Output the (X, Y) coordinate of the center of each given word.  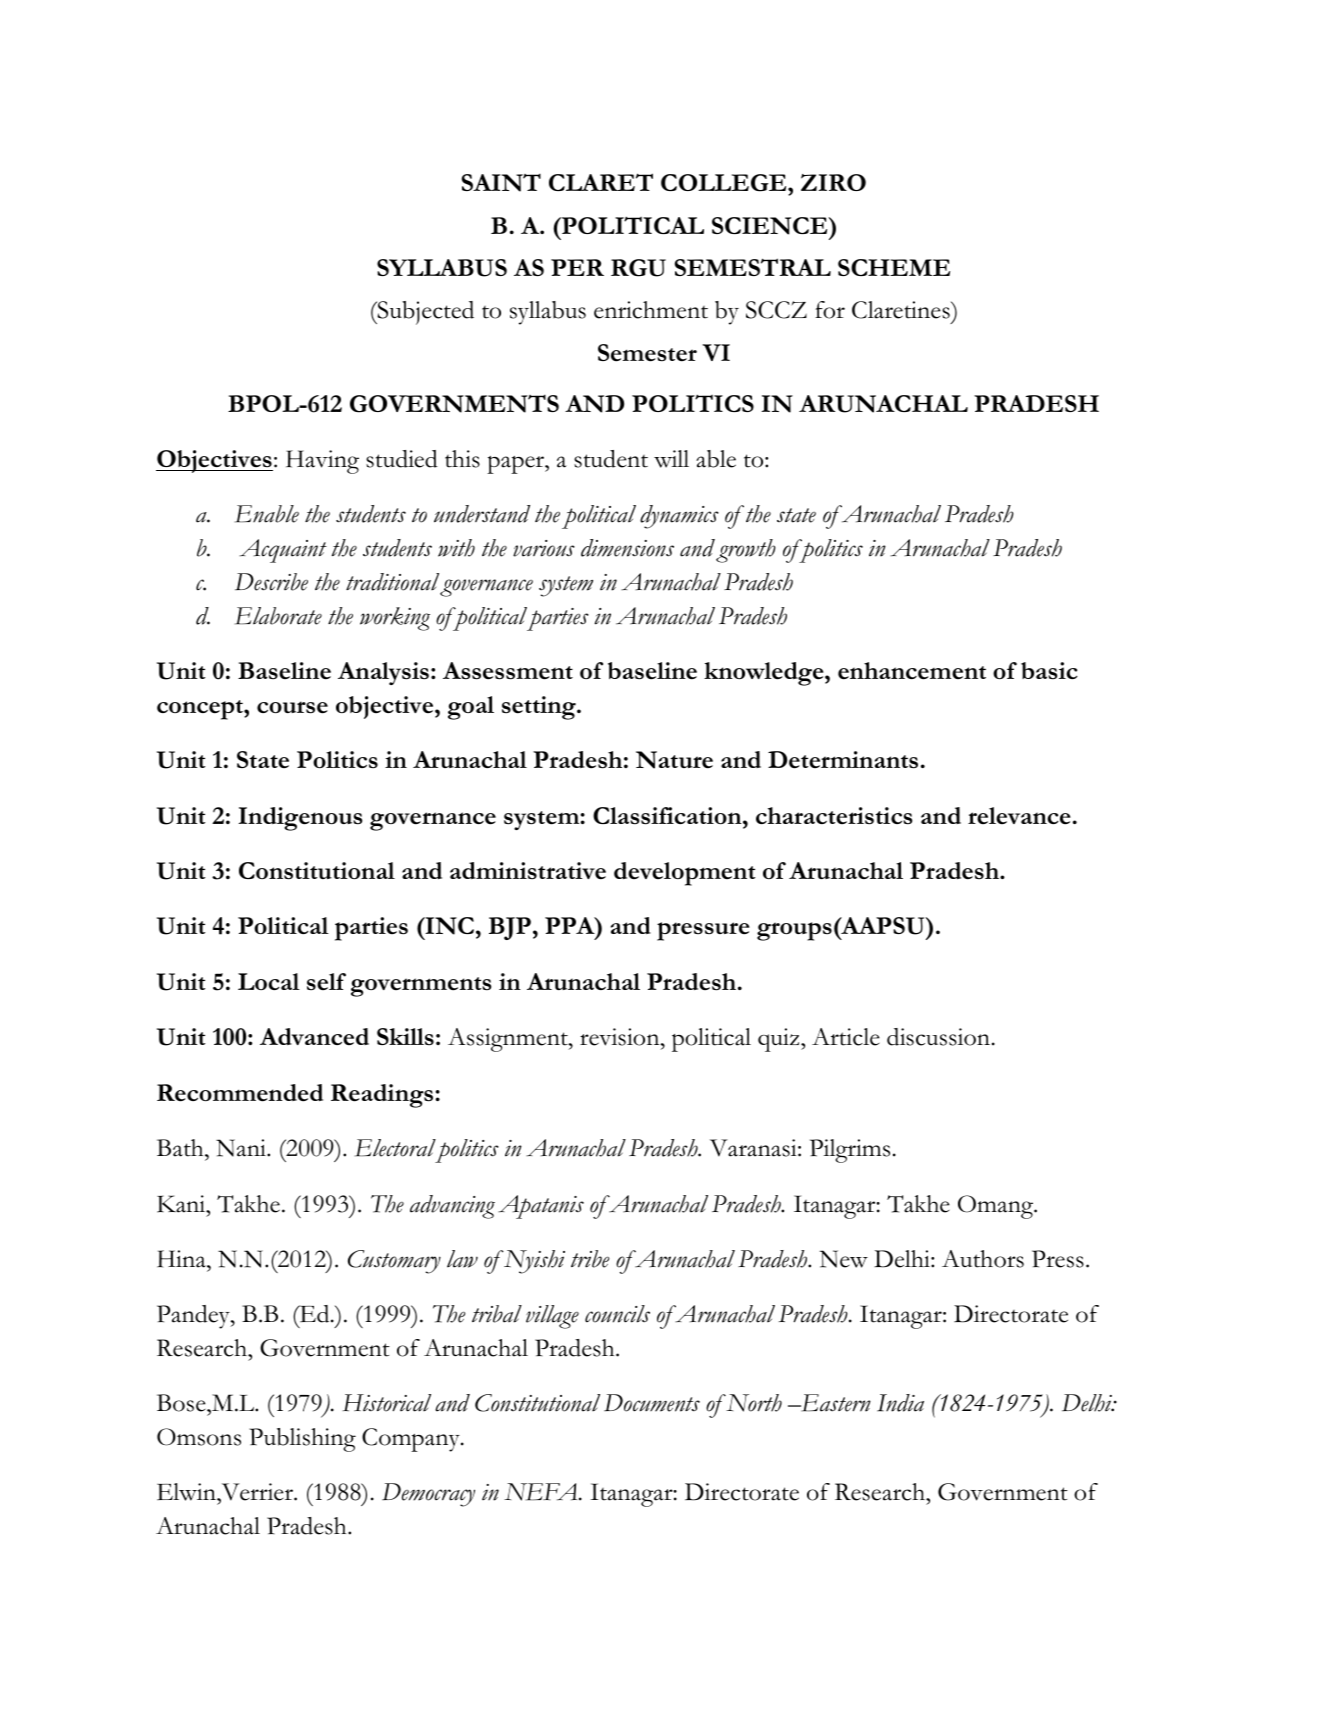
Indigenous (300, 819)
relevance (1019, 816)
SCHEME (894, 267)
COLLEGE (725, 184)
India (900, 1403)
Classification (668, 816)
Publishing (302, 1440)
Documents (652, 1403)
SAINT (501, 183)
